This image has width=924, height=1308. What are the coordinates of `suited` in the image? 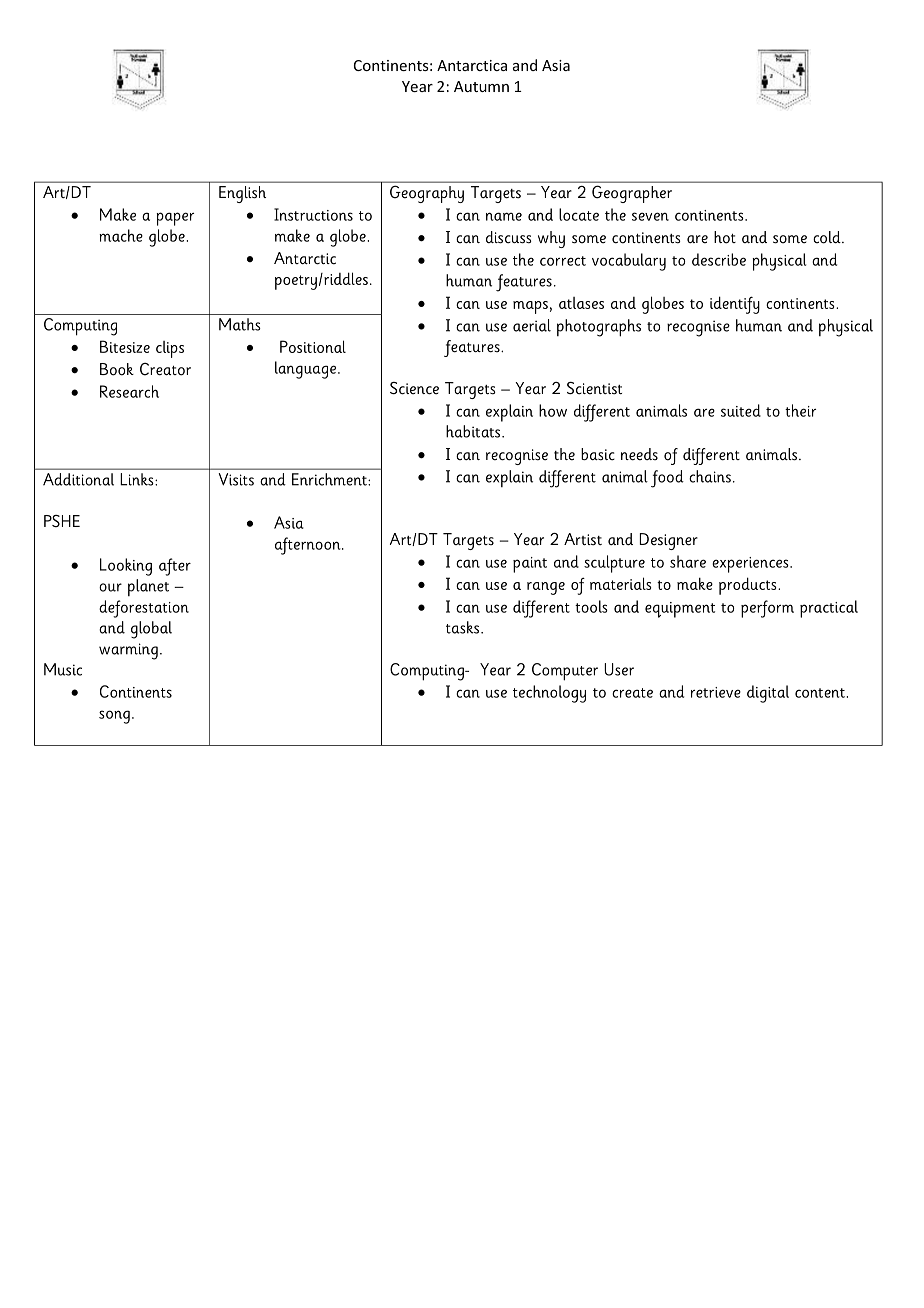 It's located at (741, 410).
